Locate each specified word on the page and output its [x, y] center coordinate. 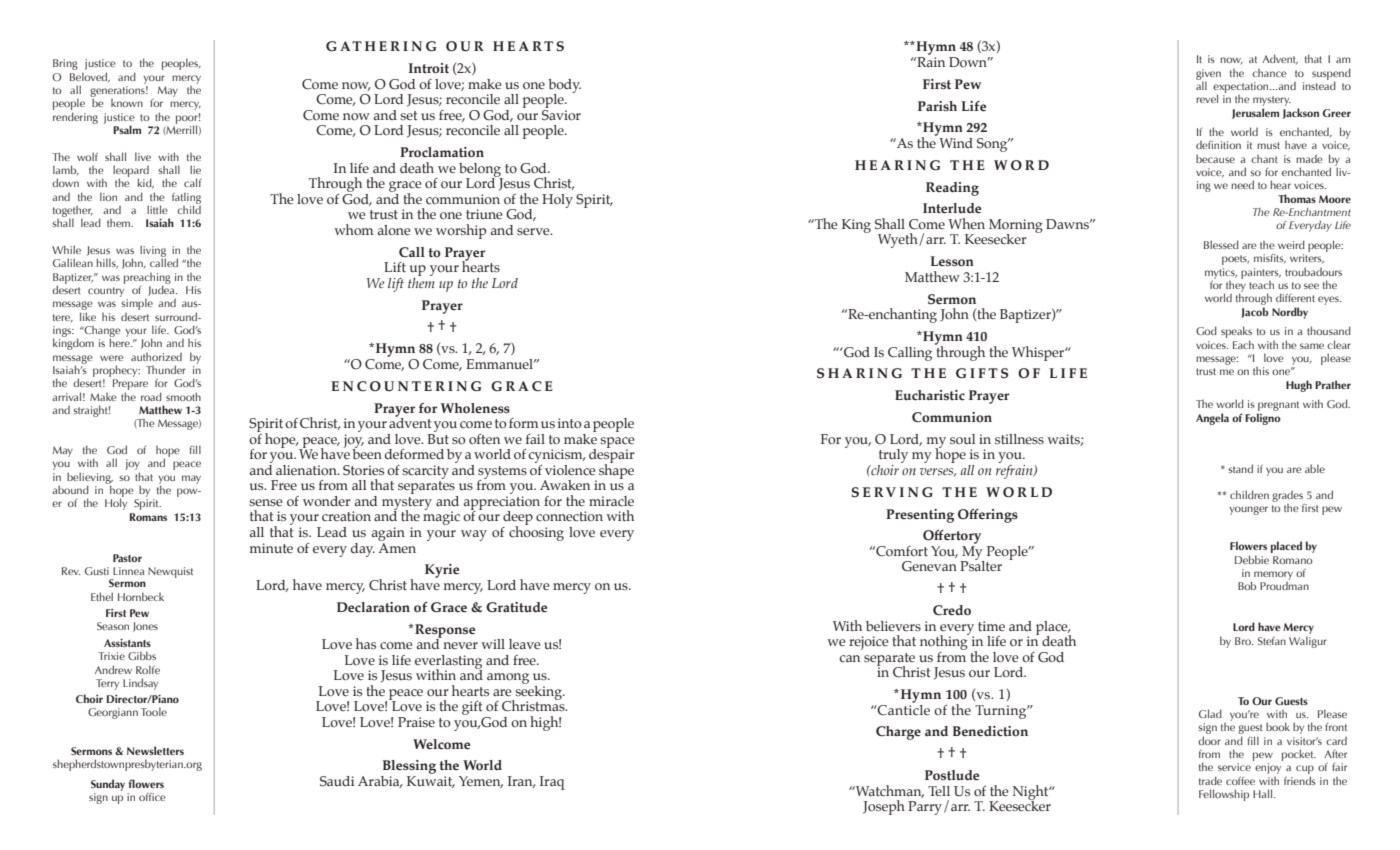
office [152, 797]
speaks [1236, 333]
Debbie [1252, 559]
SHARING [859, 373]
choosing [536, 532]
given [1208, 75]
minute [271, 548]
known [127, 103]
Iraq [552, 783]
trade [1210, 780]
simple [136, 303]
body [564, 87]
